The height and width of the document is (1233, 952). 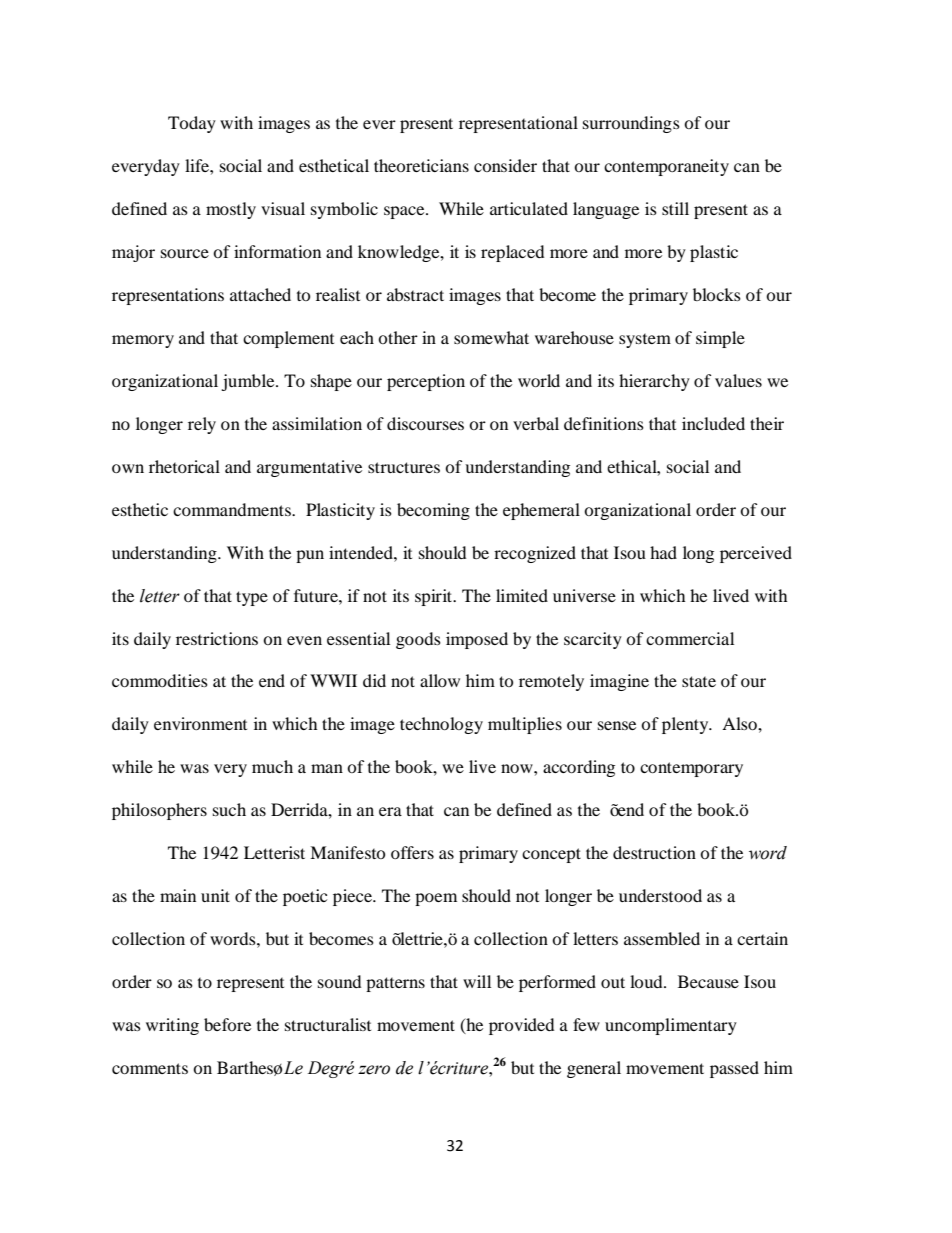 What do you see at coordinates (631, 124) in the document?
I see `surroundings` at bounding box center [631, 124].
